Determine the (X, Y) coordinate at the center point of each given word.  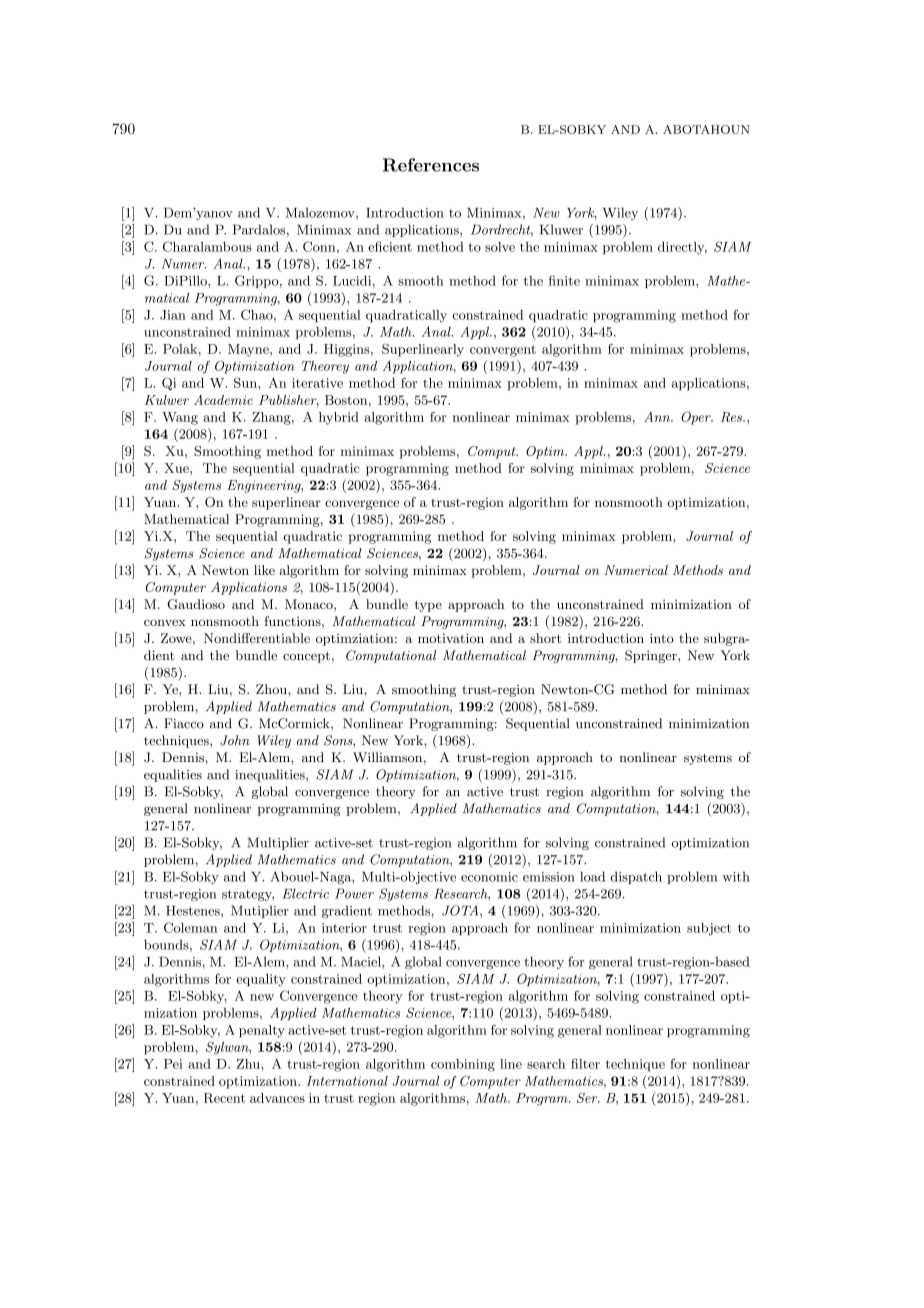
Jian (173, 315)
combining (463, 1065)
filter (585, 1063)
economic (489, 877)
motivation (451, 638)
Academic (223, 400)
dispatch (636, 877)
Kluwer (561, 229)
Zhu (249, 1064)
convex (165, 622)
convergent (503, 351)
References (431, 165)
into (662, 638)
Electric (305, 893)
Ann (658, 417)
